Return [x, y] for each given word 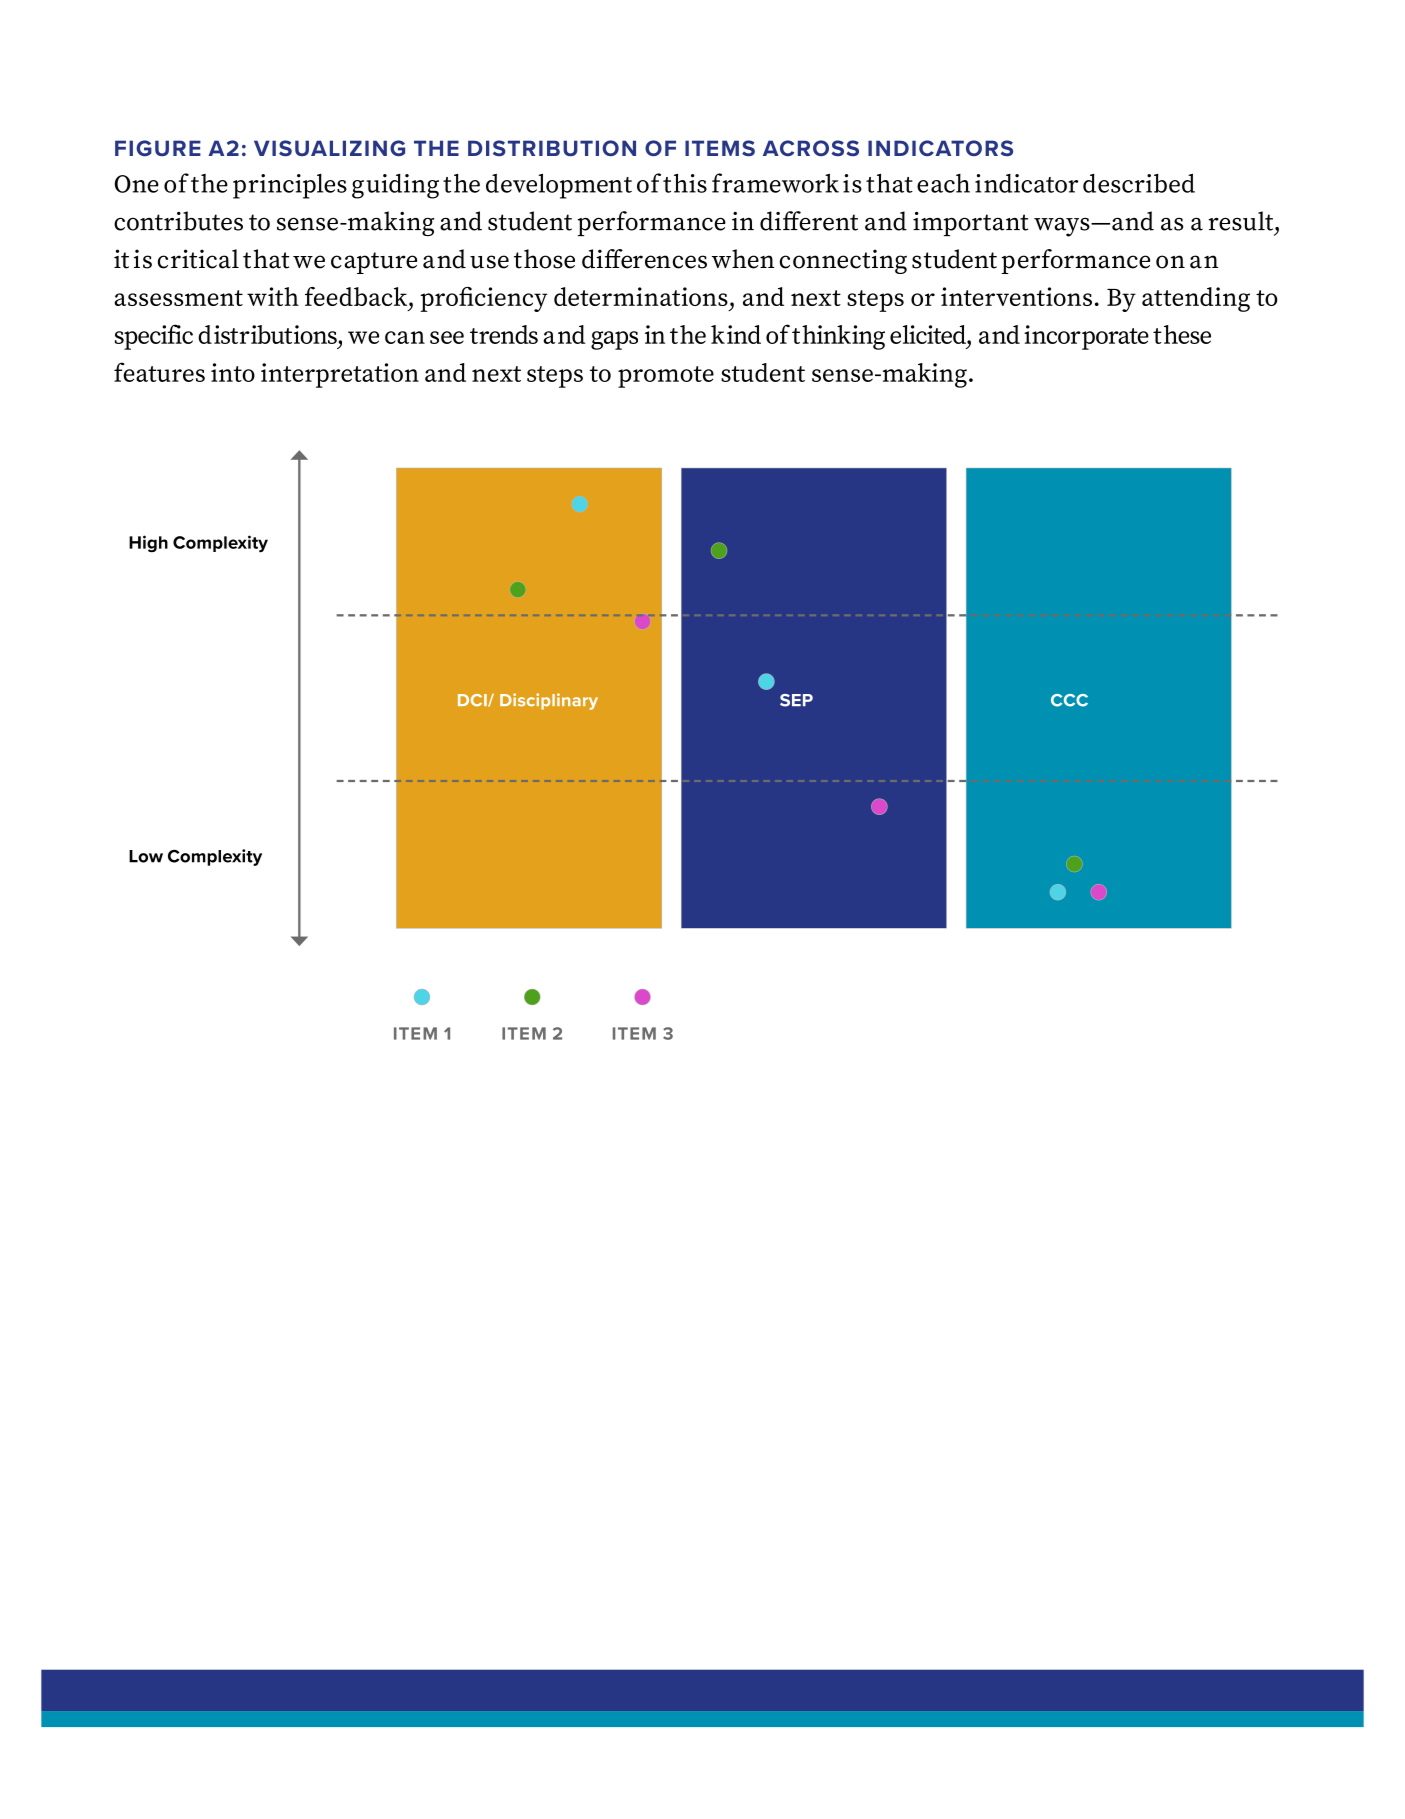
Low [146, 856]
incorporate [1086, 337]
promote [666, 377]
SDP [796, 700]
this [685, 183]
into [233, 372]
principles [290, 186]
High [148, 544]
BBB [1069, 700]
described [1139, 183]
